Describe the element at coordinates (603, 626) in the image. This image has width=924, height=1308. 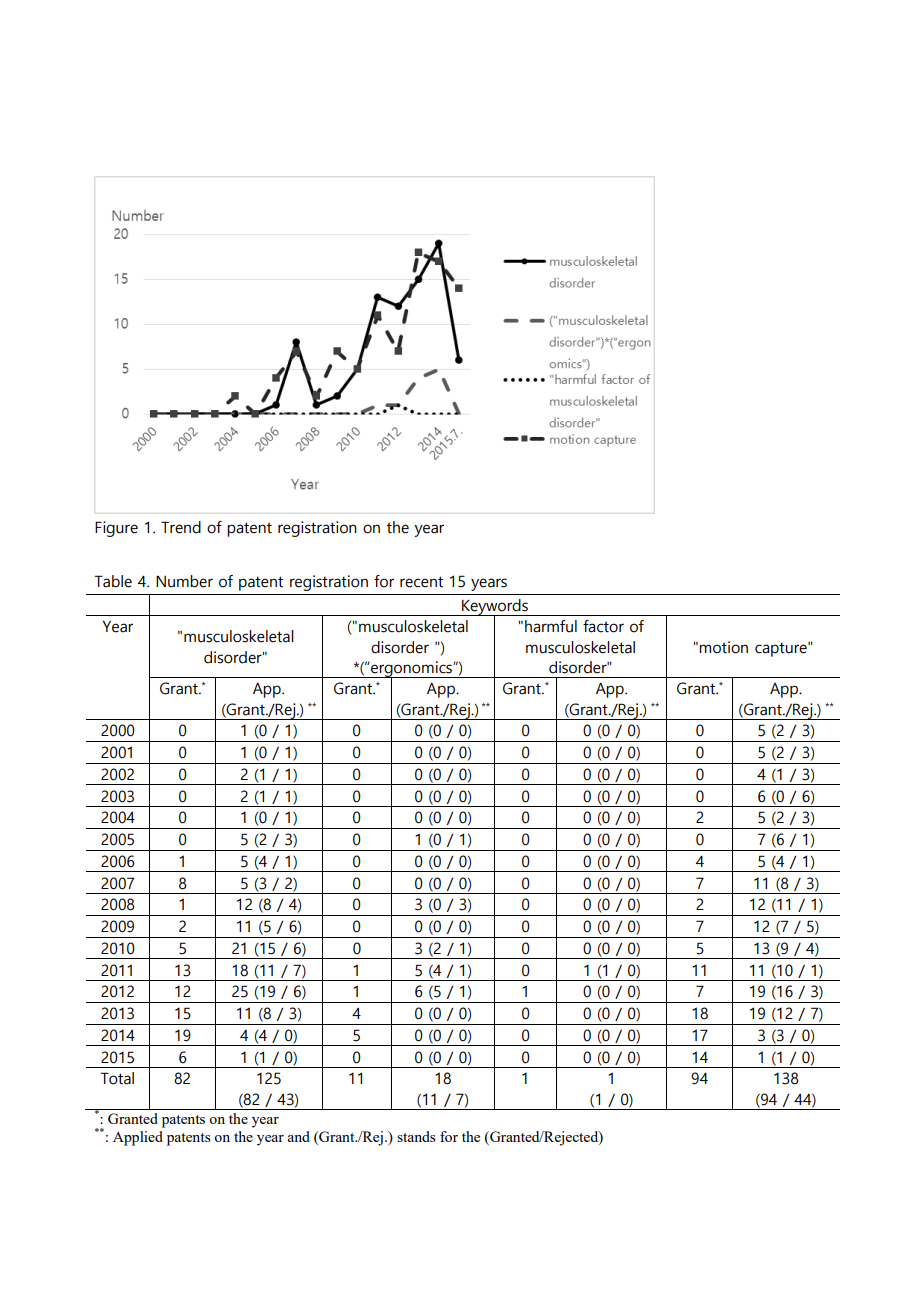
I see `factor` at that location.
